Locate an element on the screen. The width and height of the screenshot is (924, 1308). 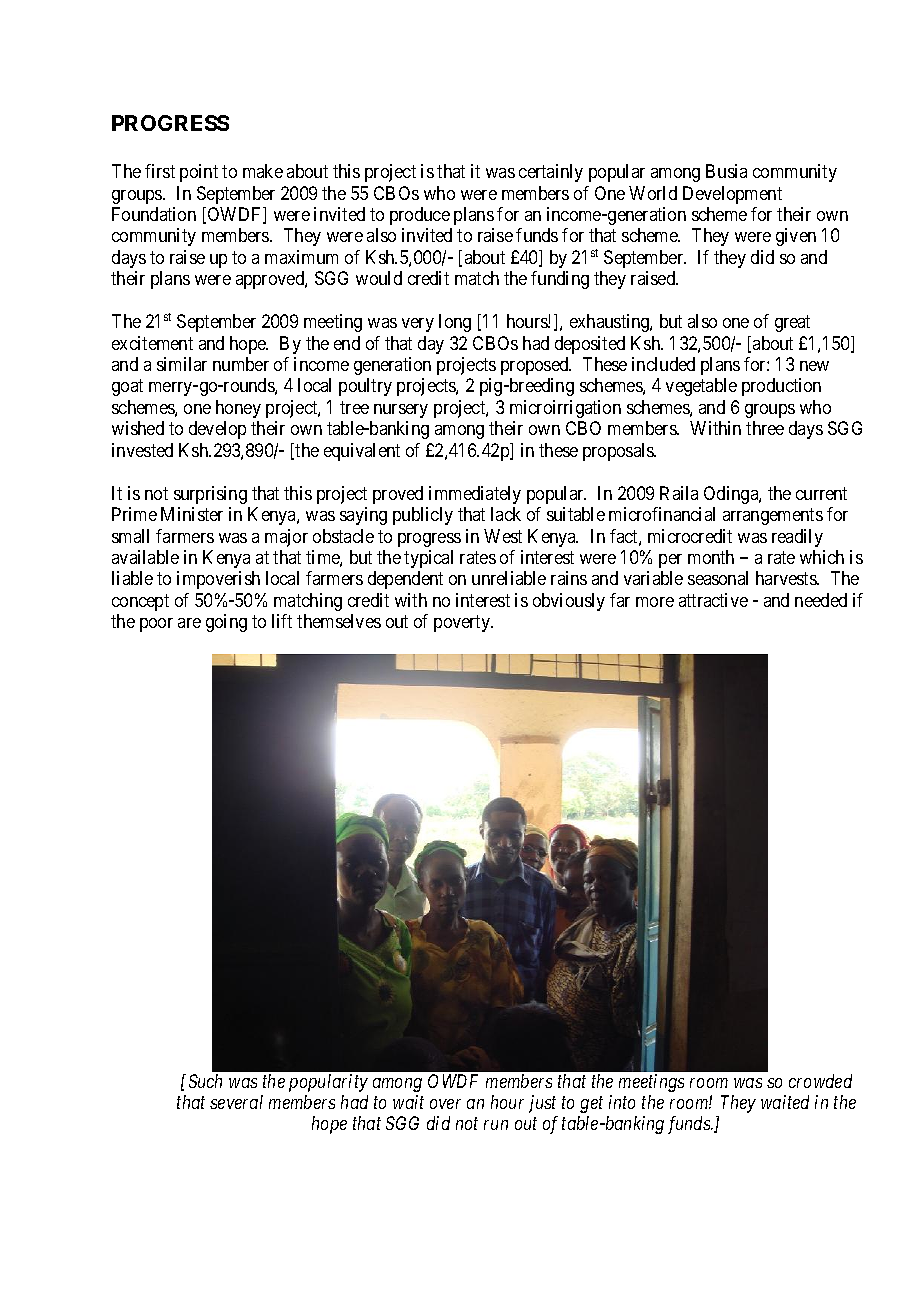
month is located at coordinates (711, 557).
